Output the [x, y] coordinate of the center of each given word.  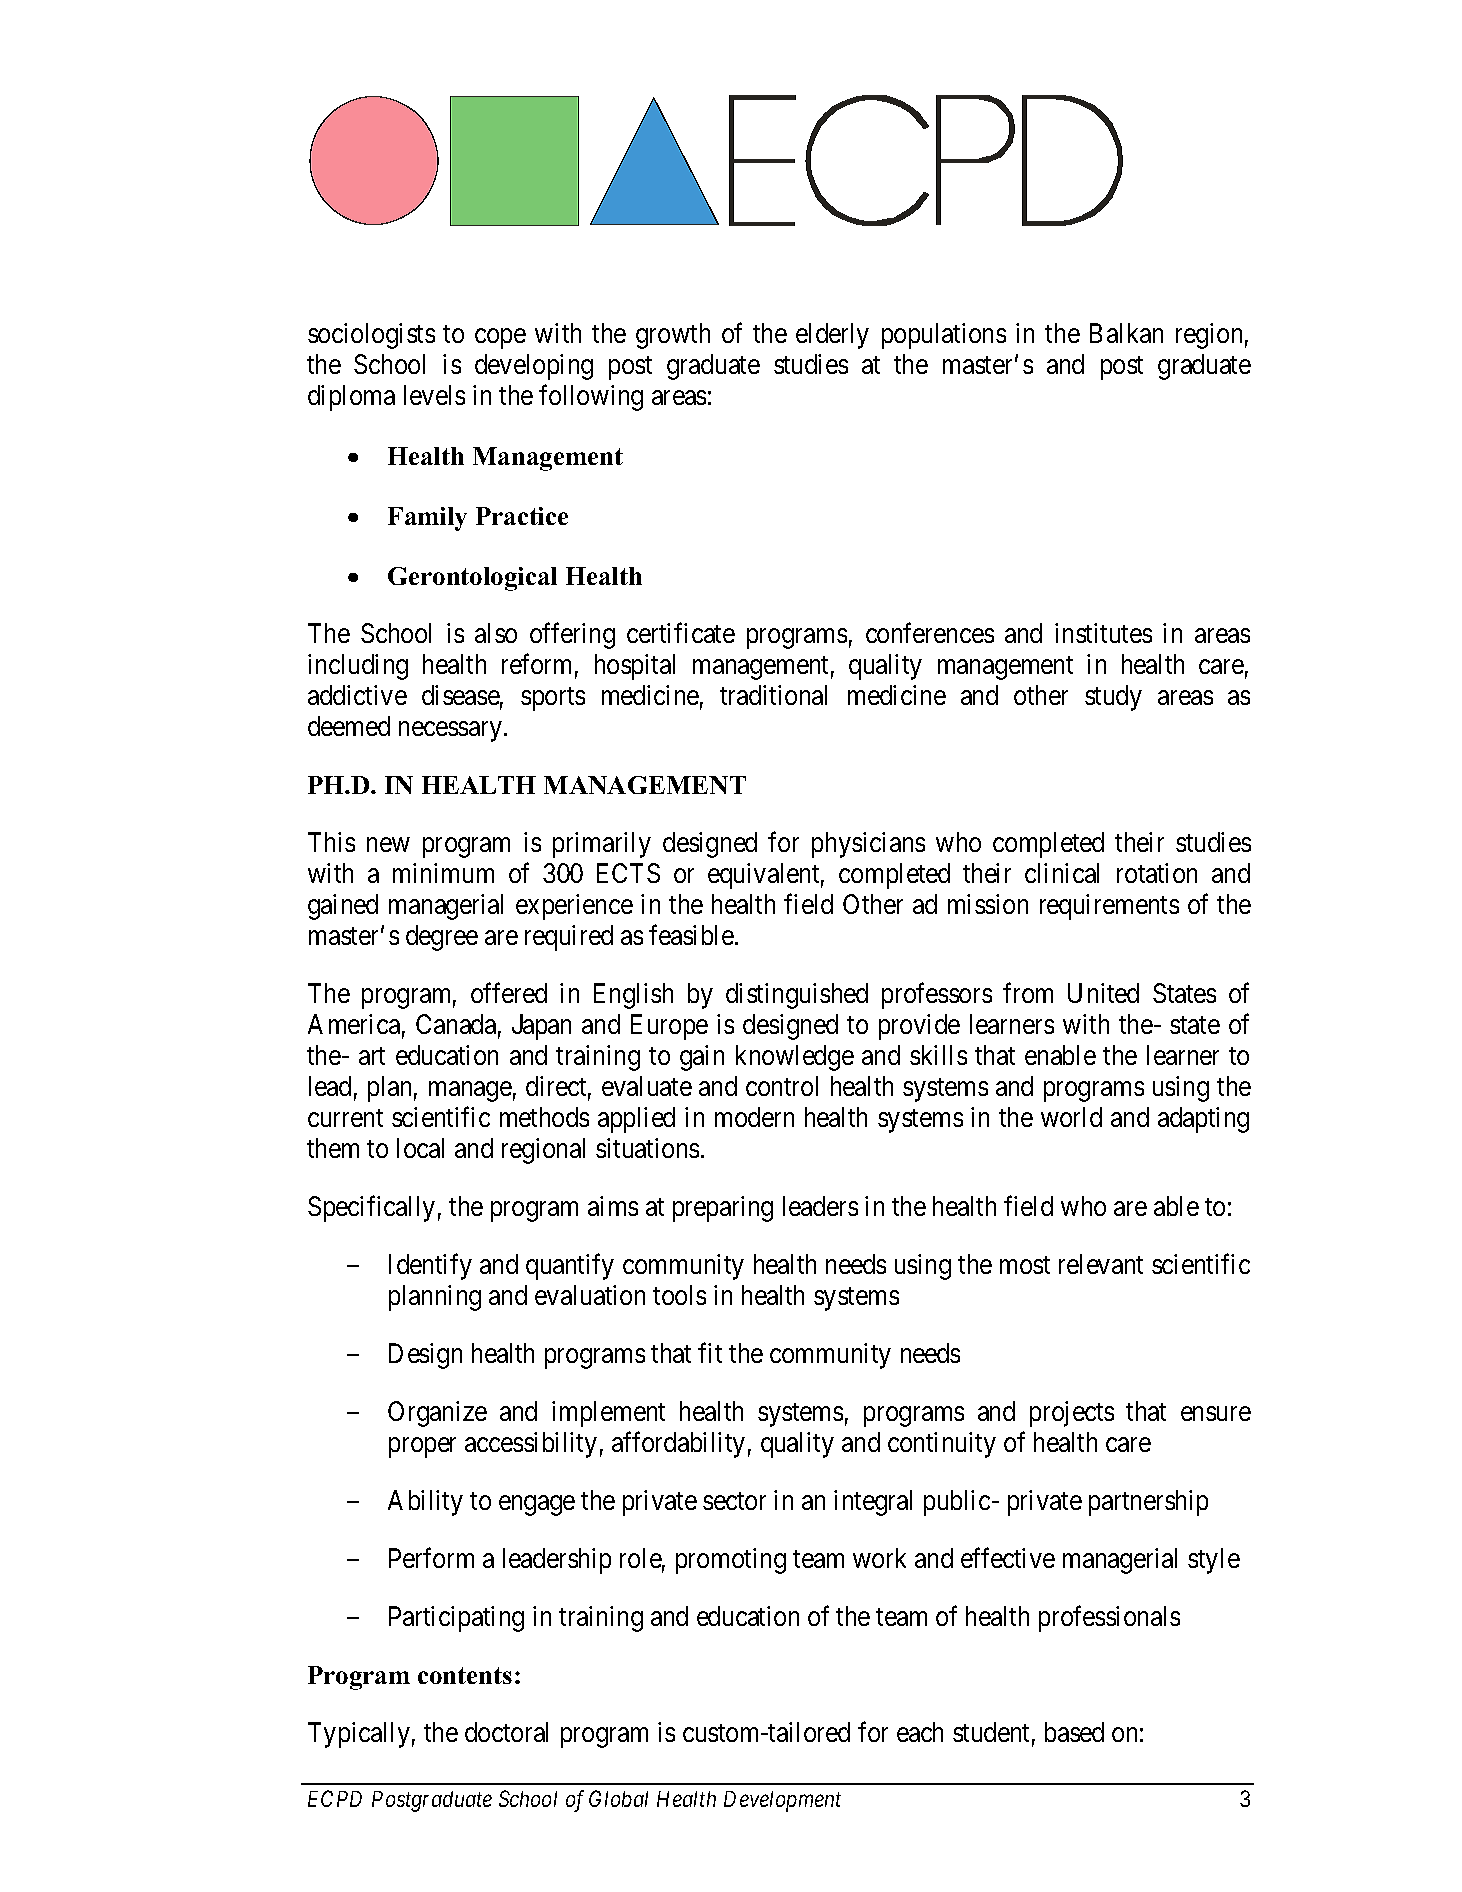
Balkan [1126, 333]
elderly [832, 336]
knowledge [795, 1058]
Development [782, 1801]
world [1071, 1117]
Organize [437, 1414]
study [1113, 698]
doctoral [506, 1732]
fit [710, 1353]
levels [434, 395]
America [354, 1024]
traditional [773, 695]
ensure [1216, 1414]
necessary [450, 732]
